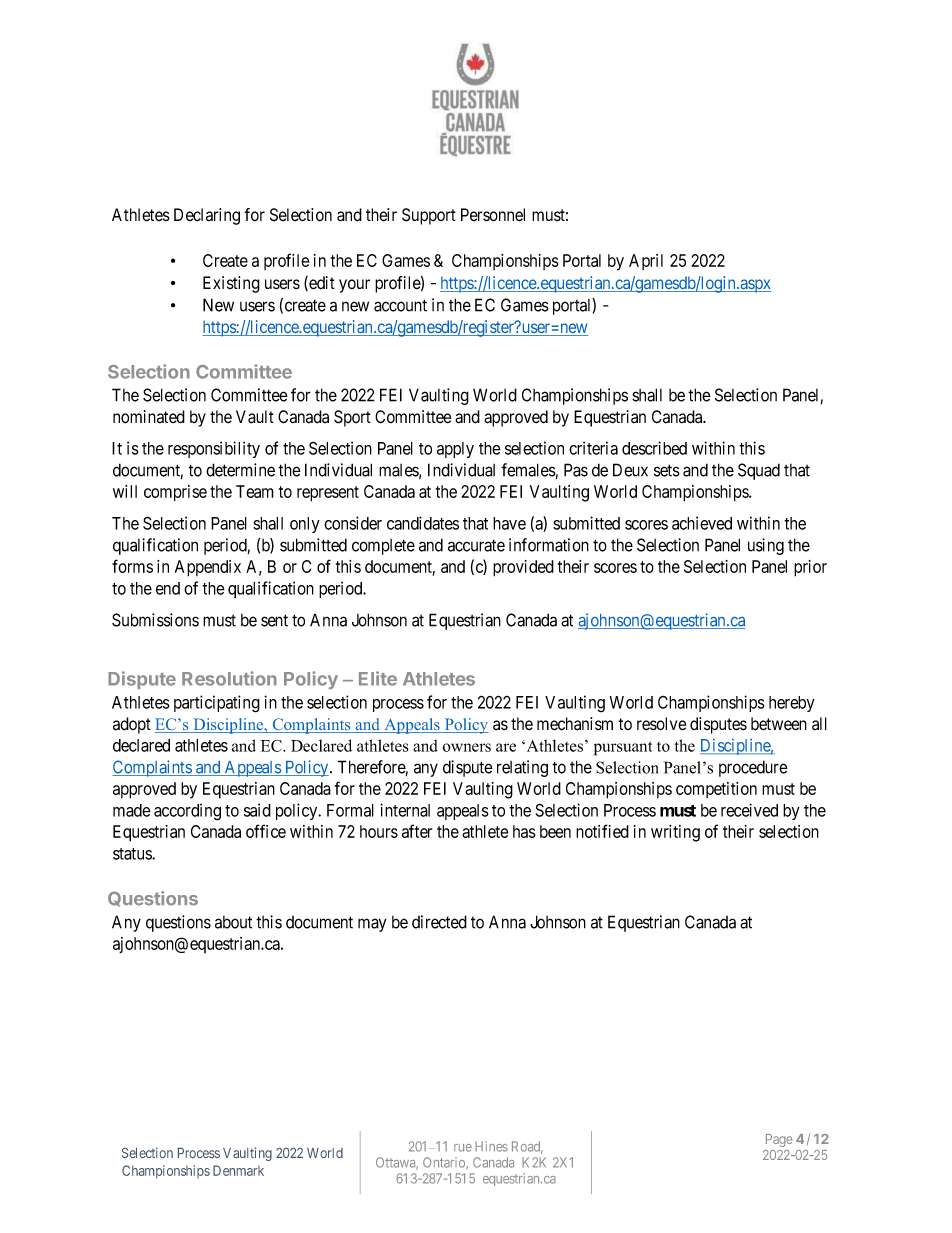 The width and height of the screenshot is (952, 1233). What do you see at coordinates (238, 1170) in the screenshot?
I see `Denmark` at bounding box center [238, 1170].
